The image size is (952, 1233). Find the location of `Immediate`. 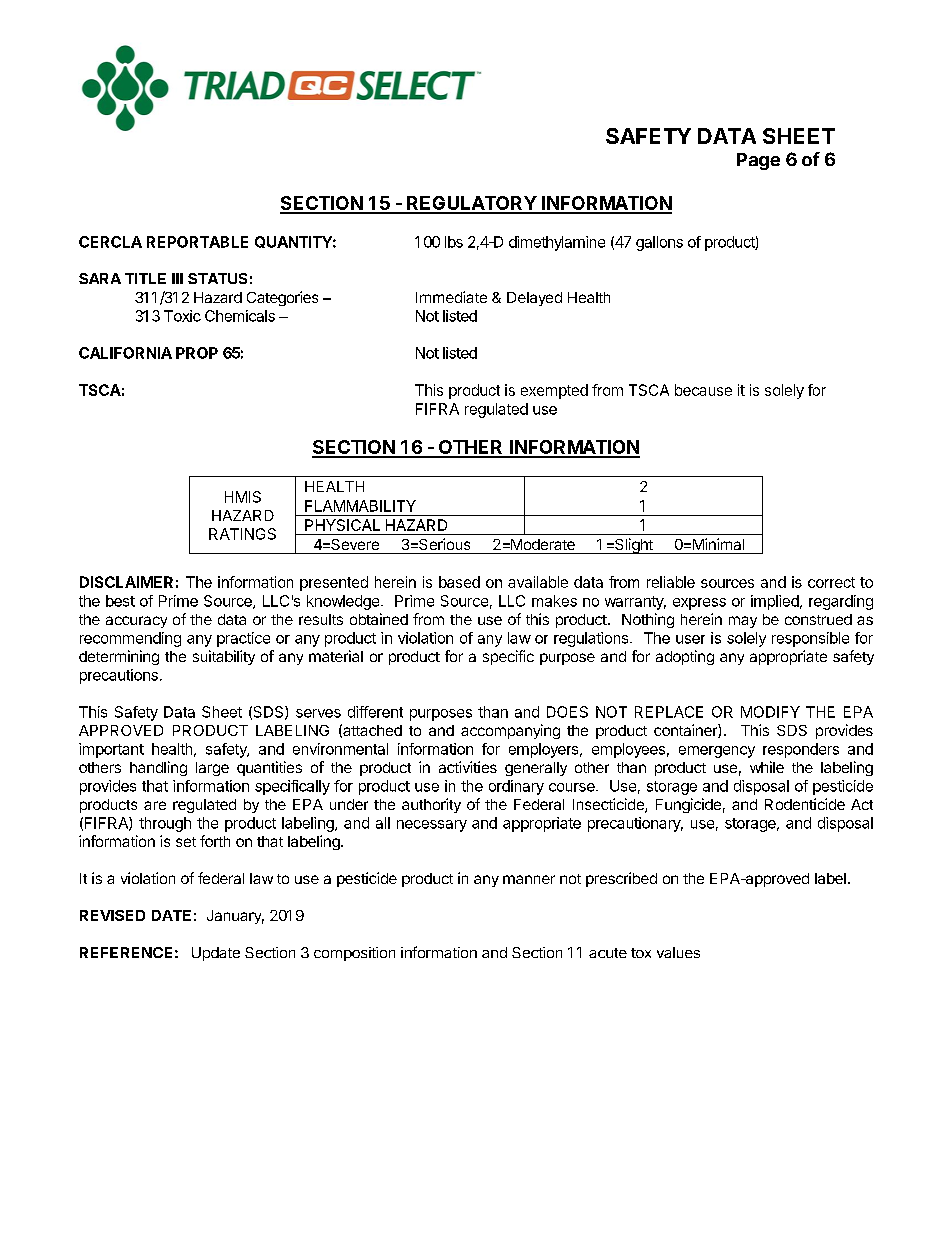

Immediate is located at coordinates (451, 297).
